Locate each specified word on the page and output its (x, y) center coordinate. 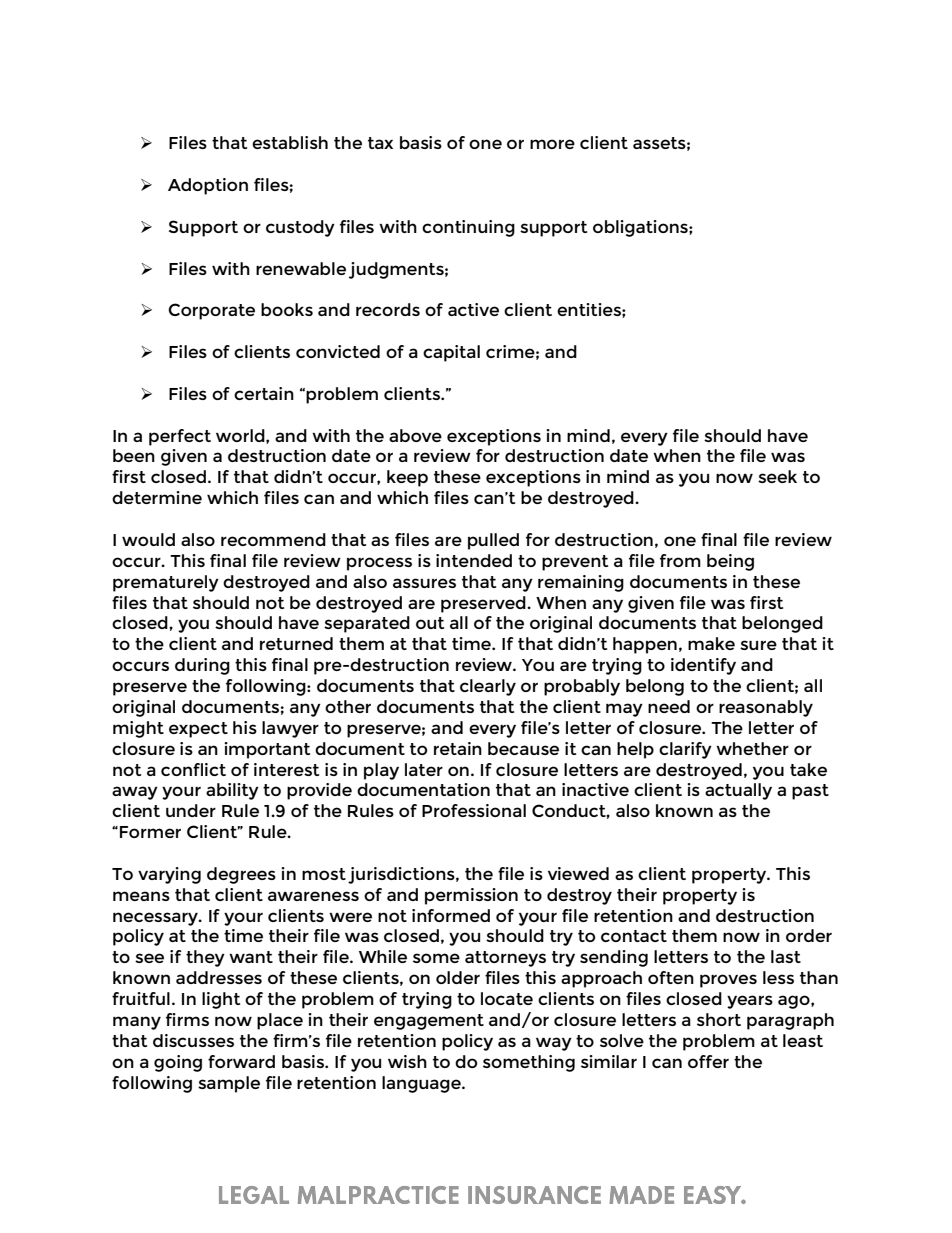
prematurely (166, 583)
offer (708, 1061)
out (430, 623)
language (422, 1084)
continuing (468, 228)
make (711, 643)
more (552, 144)
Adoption (208, 186)
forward (241, 1061)
